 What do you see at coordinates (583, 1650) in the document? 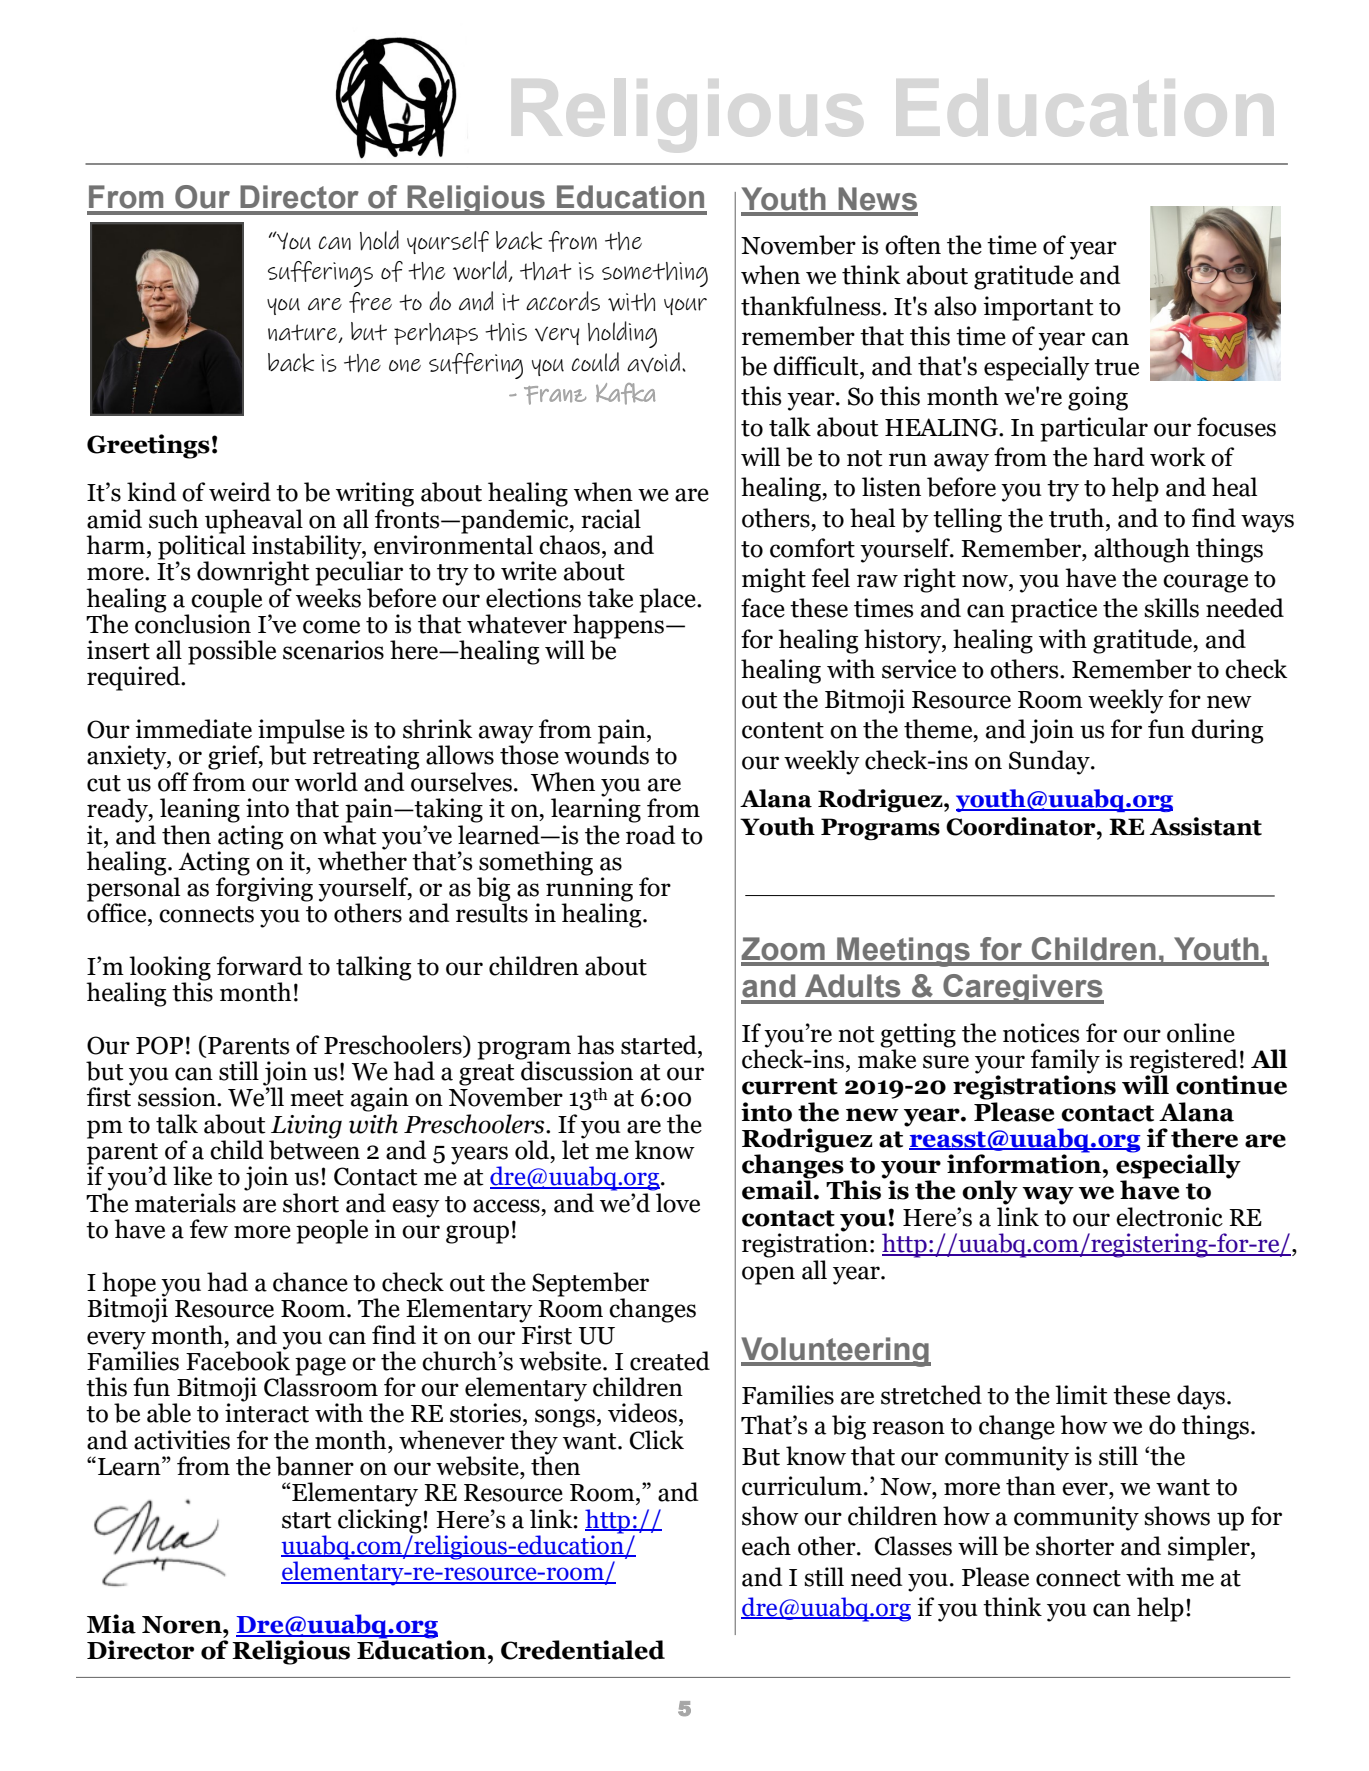
I see `Credentialed` at bounding box center [583, 1650].
